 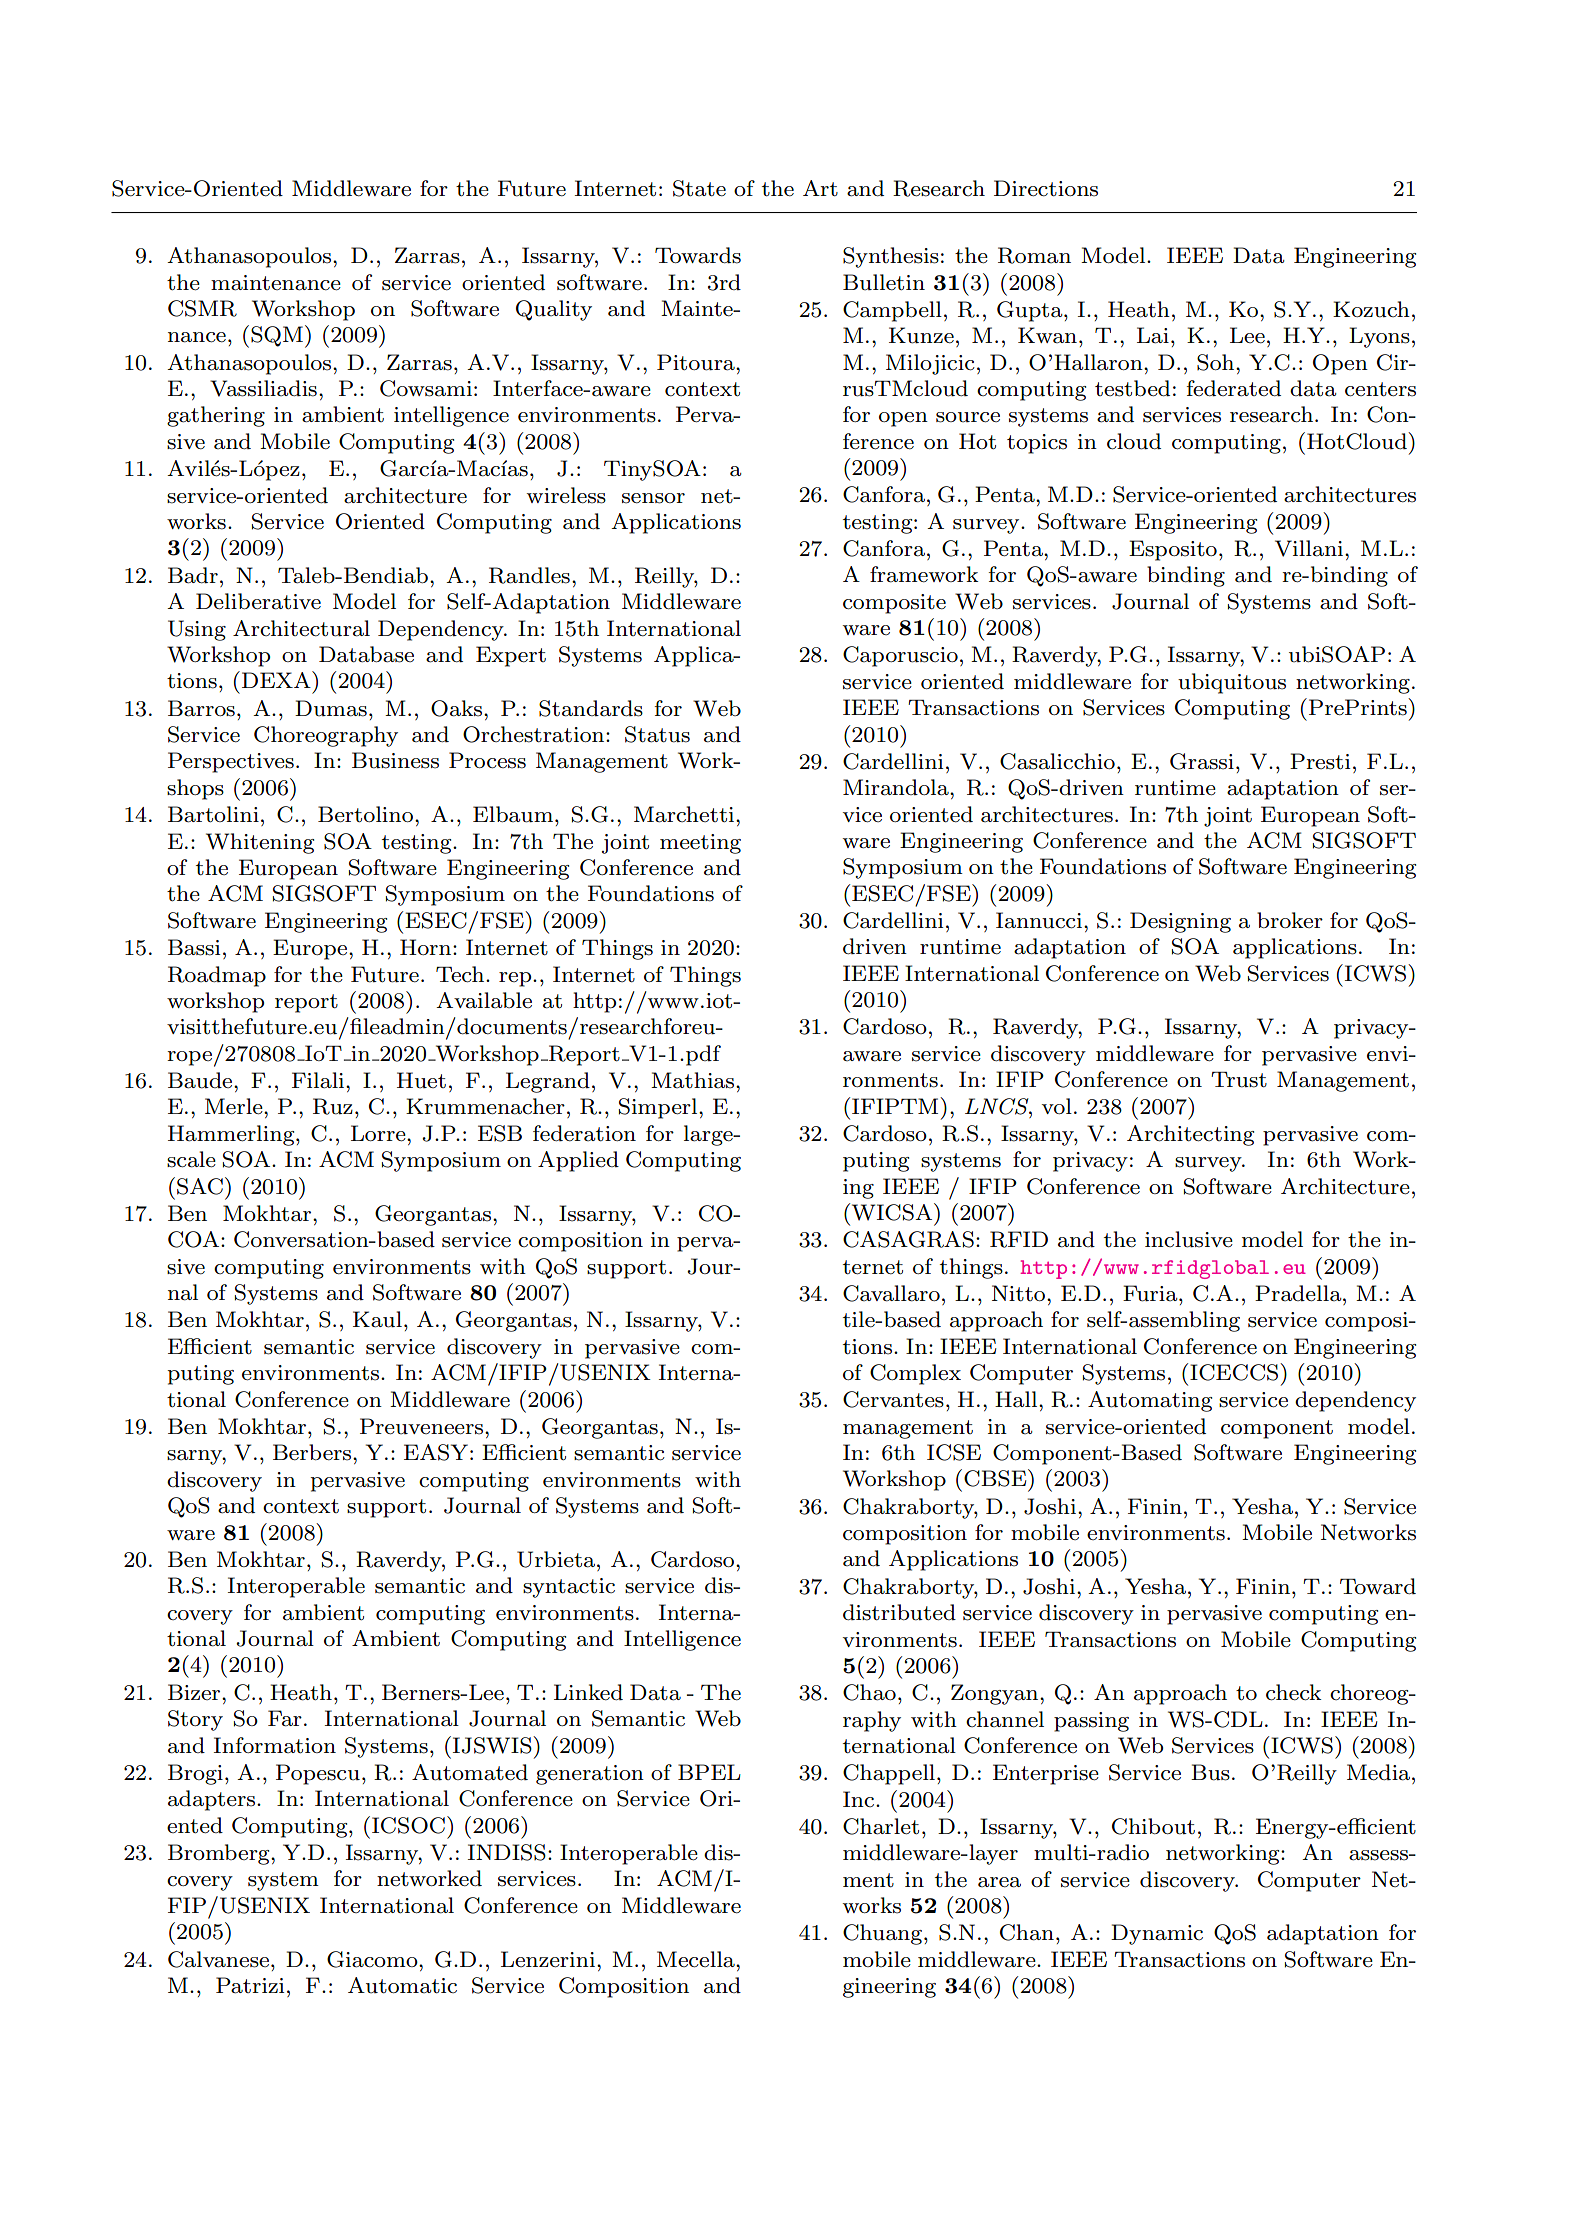 What do you see at coordinates (891, 257) in the page?
I see `Synthesis` at bounding box center [891, 257].
